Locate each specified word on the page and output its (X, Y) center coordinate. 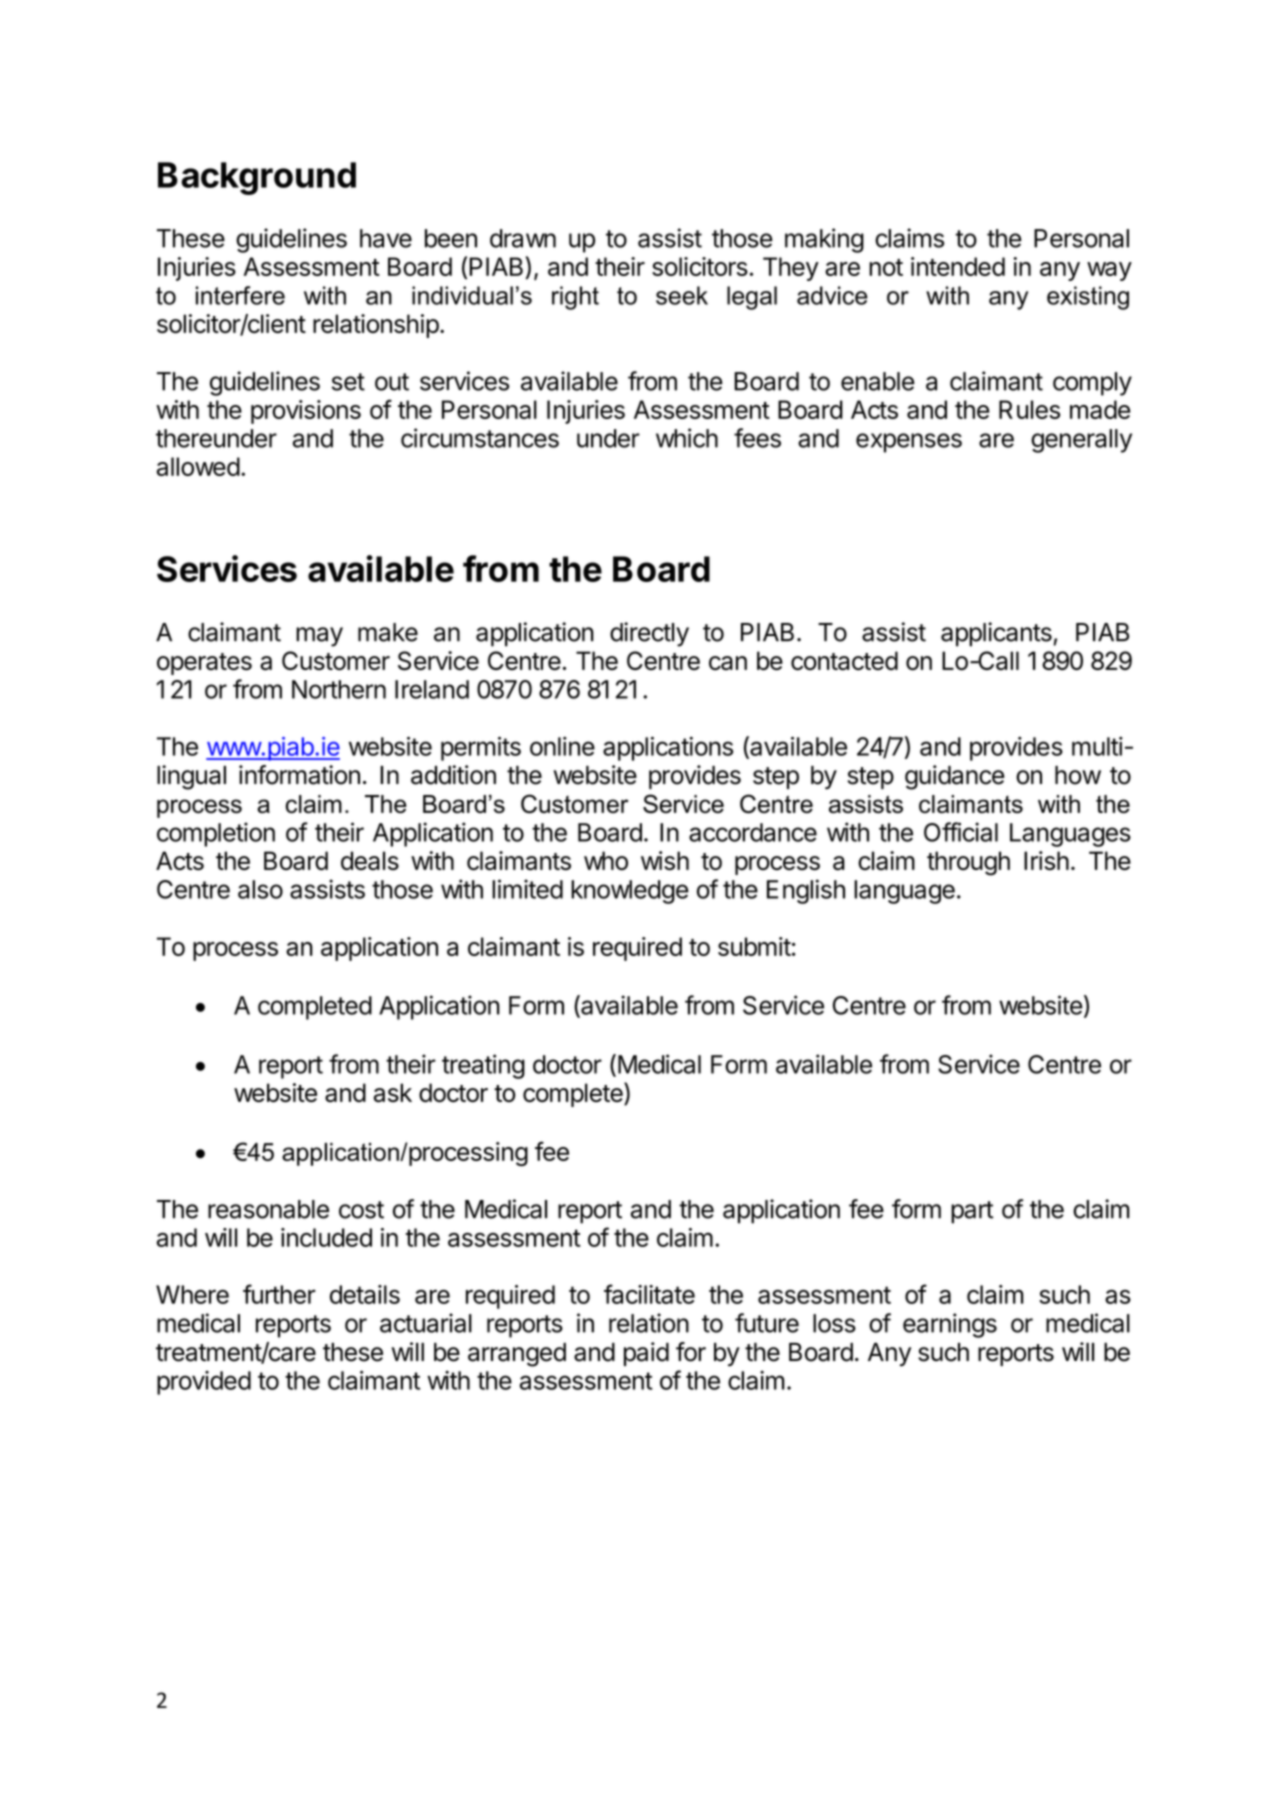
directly (649, 634)
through (968, 863)
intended (958, 266)
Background (257, 178)
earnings (950, 1325)
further (279, 1294)
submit (754, 946)
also (260, 889)
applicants (997, 634)
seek (682, 295)
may (319, 637)
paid (646, 1354)
